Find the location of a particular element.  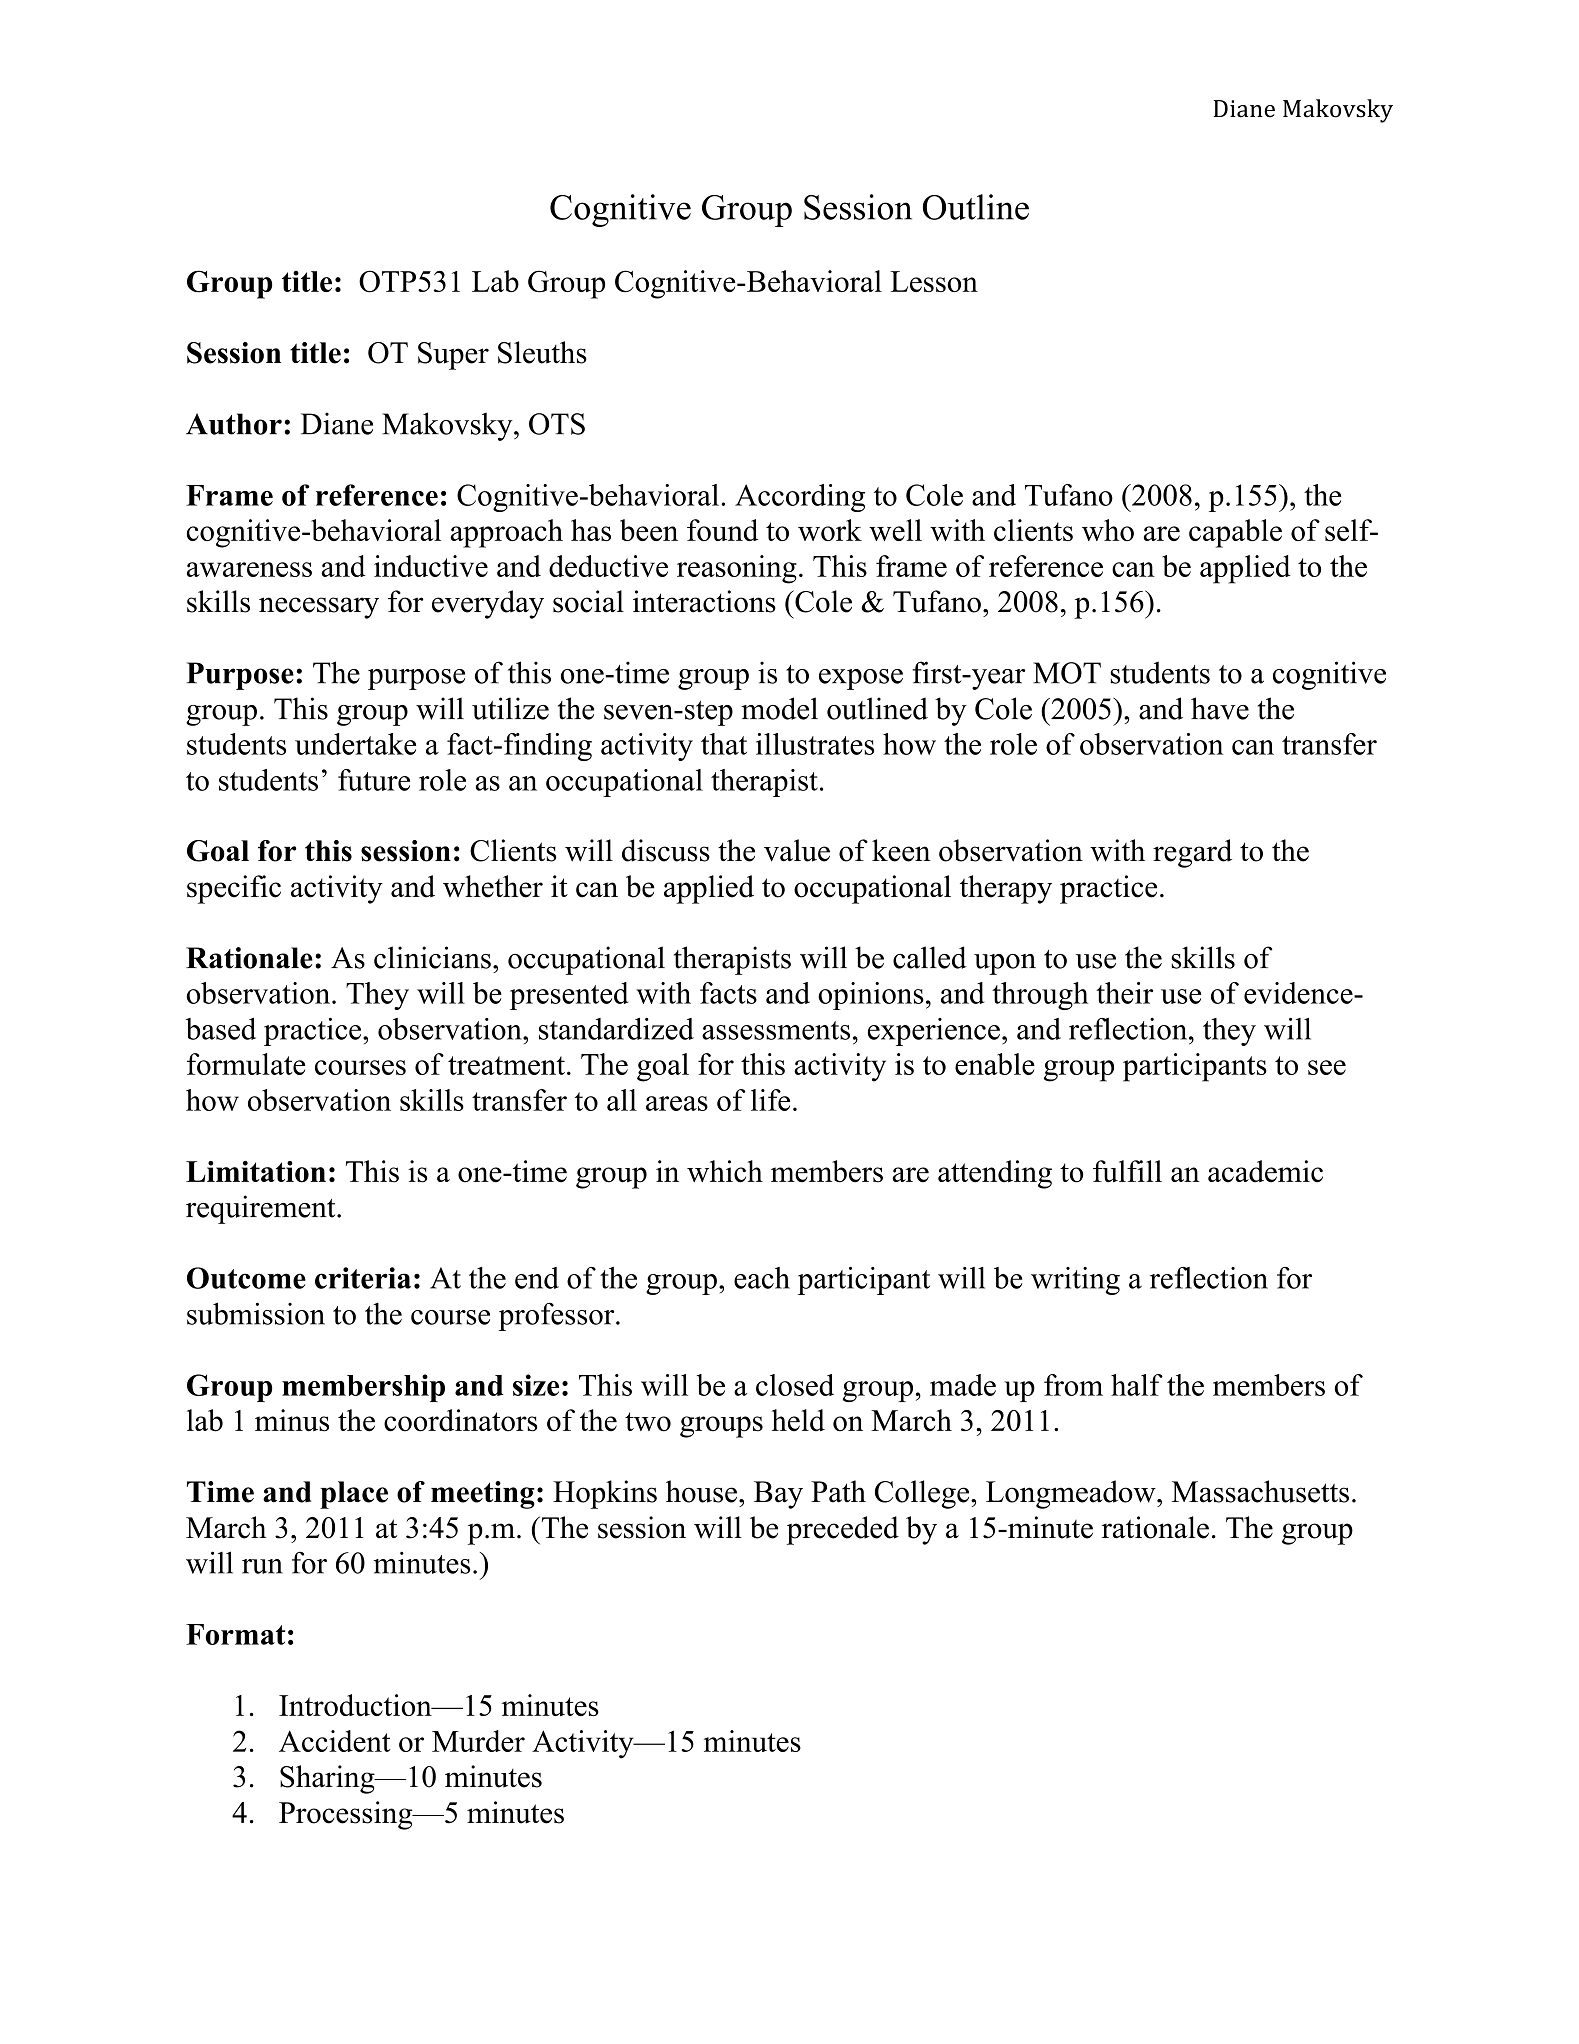

regard is located at coordinates (1192, 853).
